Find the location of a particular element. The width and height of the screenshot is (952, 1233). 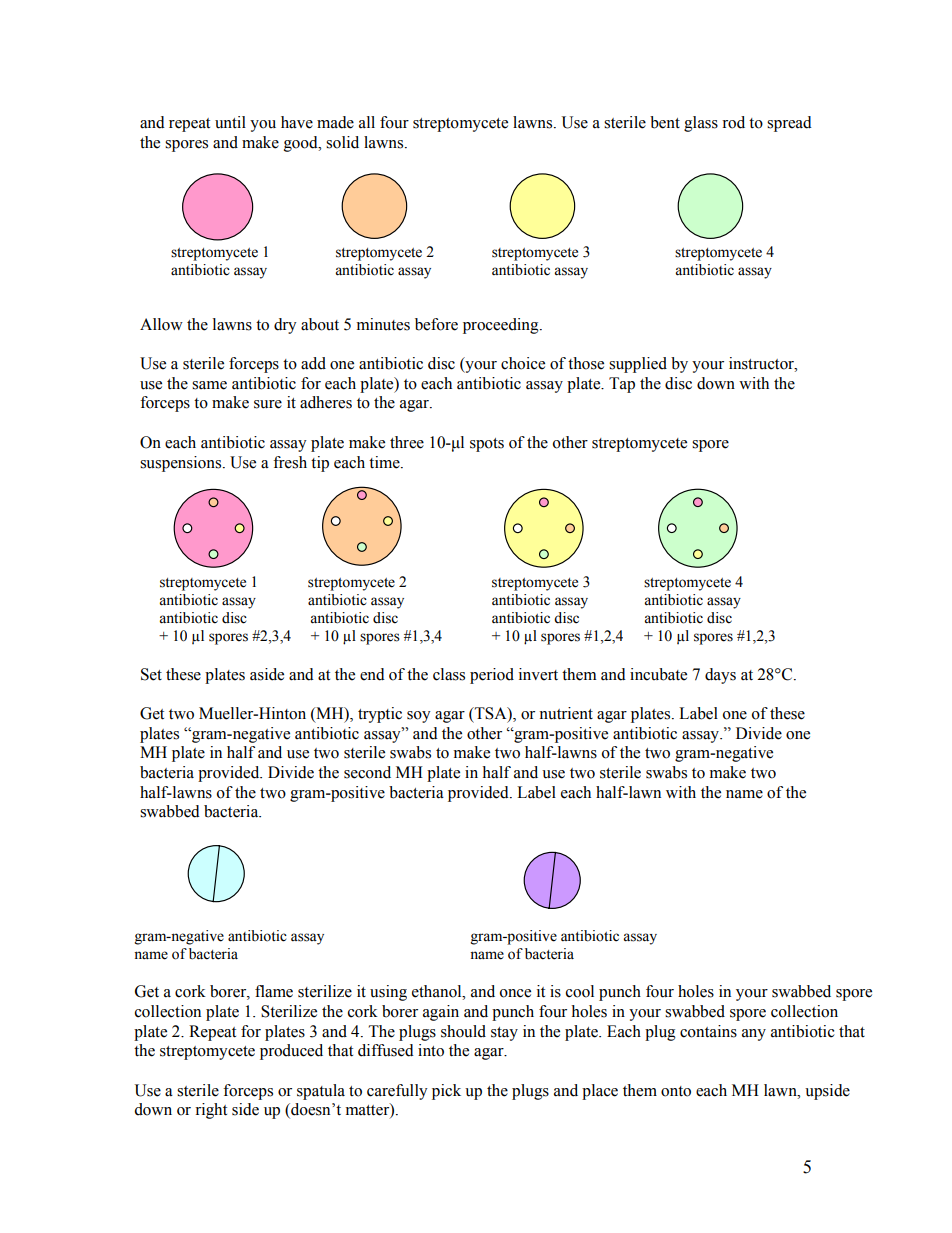

spots is located at coordinates (487, 445).
